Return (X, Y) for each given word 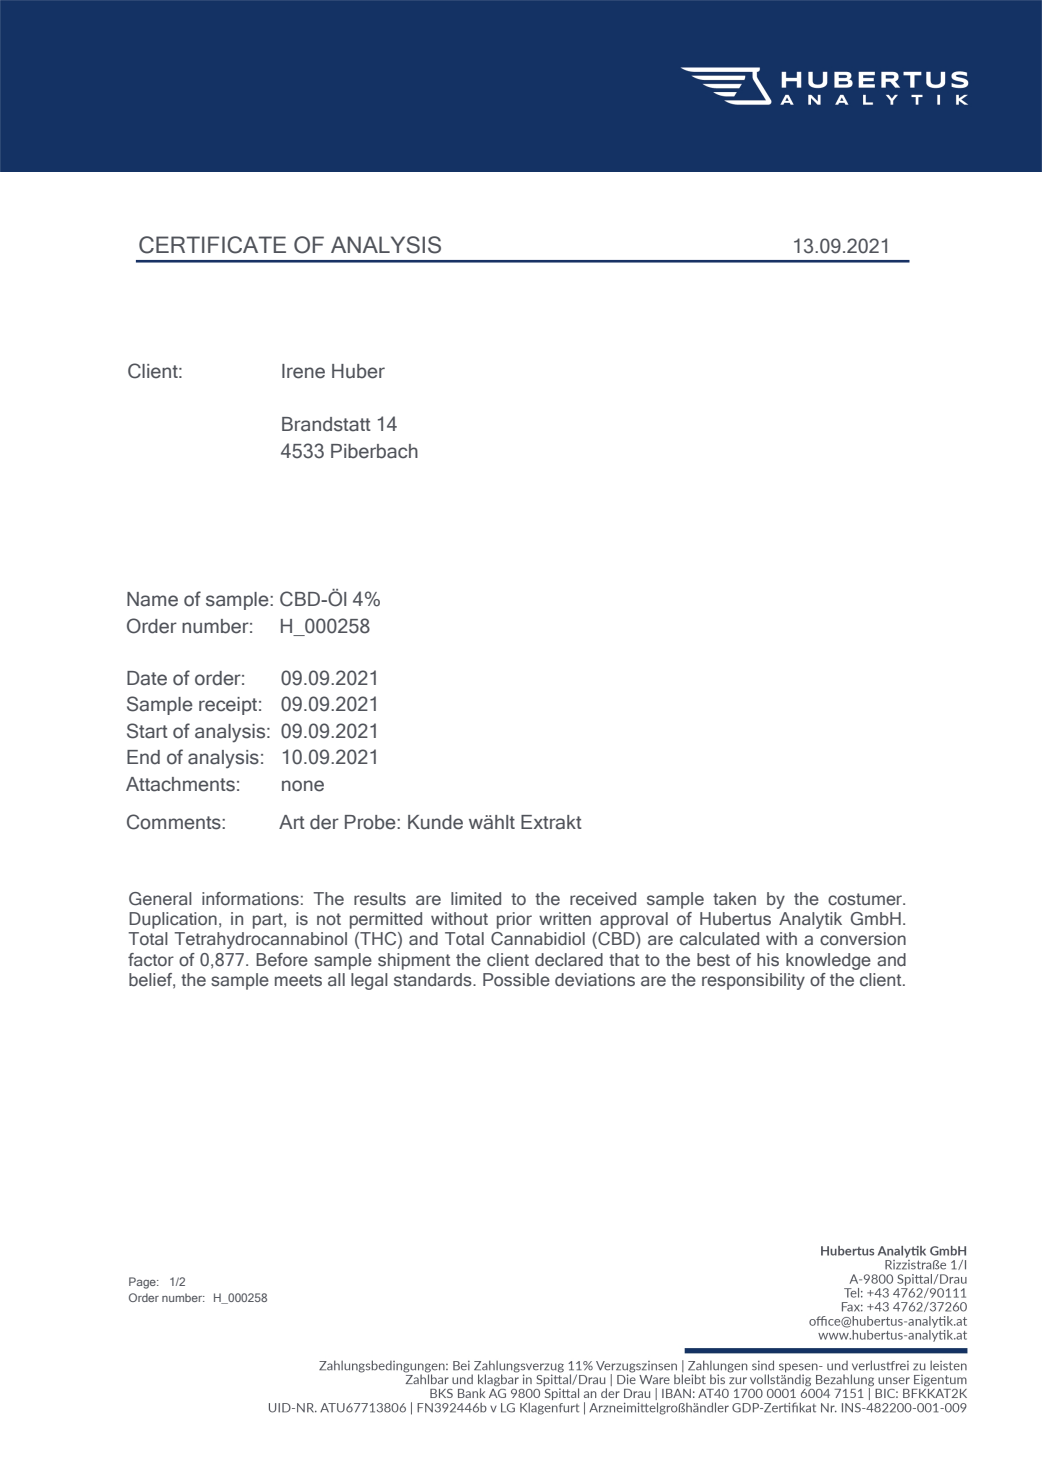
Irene (303, 371)
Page (143, 1283)
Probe (371, 822)
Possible (516, 980)
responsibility (753, 981)
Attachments (180, 784)
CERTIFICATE (212, 245)
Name (152, 599)
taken (734, 899)
